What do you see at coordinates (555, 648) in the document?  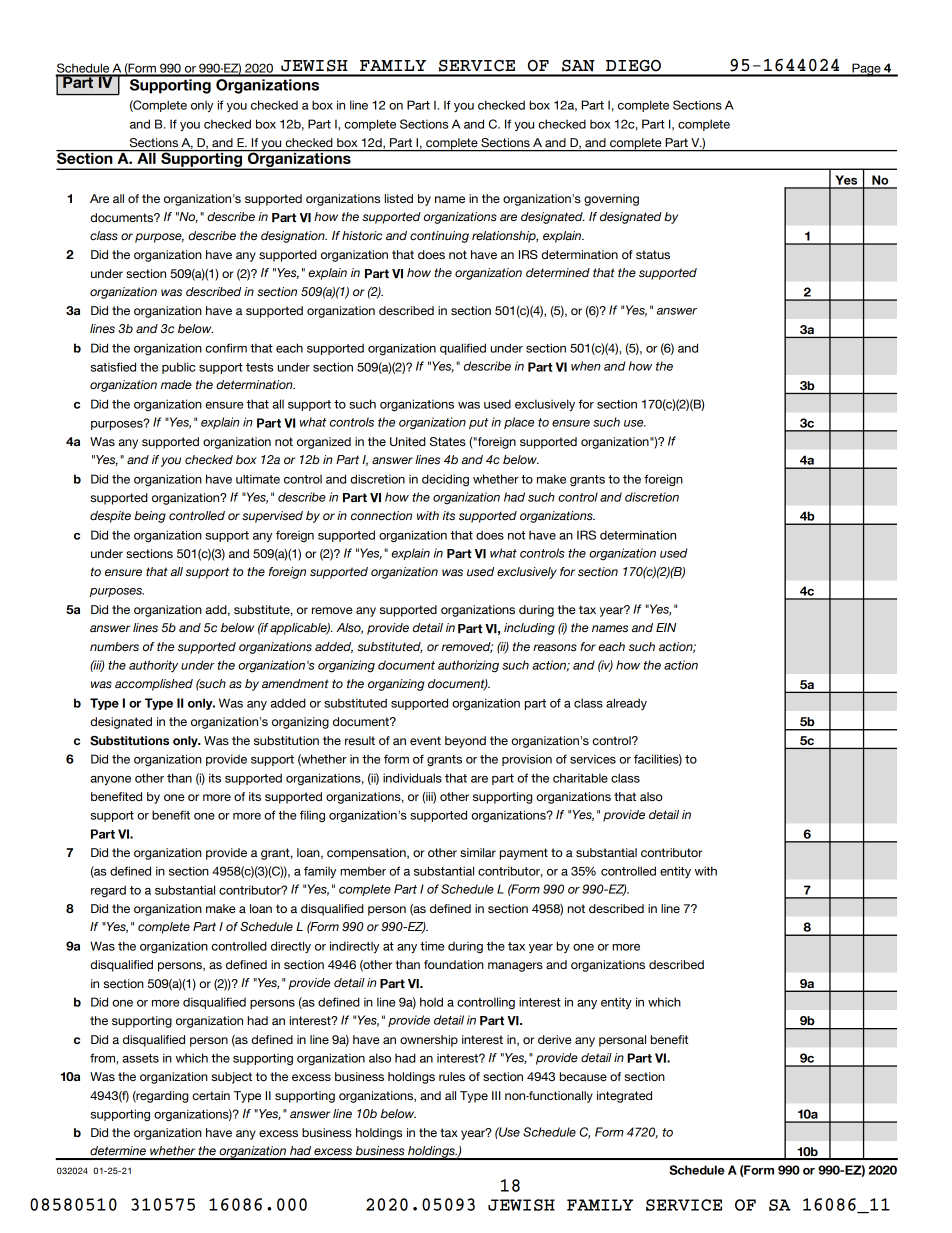 I see `reasons` at bounding box center [555, 648].
